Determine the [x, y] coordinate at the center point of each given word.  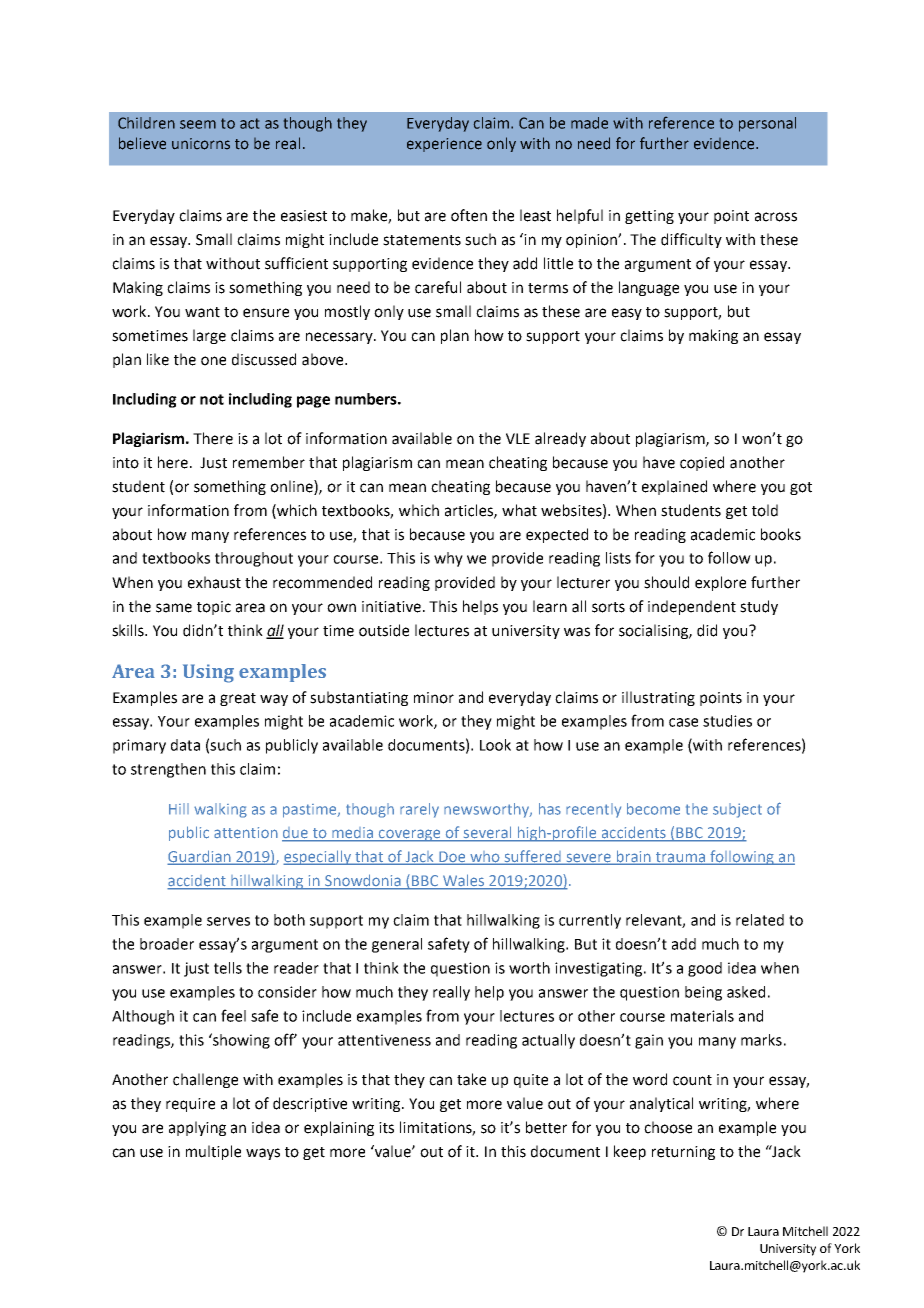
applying [197, 1128]
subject [737, 810]
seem [198, 124]
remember [269, 462]
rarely [419, 810]
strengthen [168, 770]
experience [444, 145]
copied [702, 463]
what [519, 510]
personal [767, 124]
